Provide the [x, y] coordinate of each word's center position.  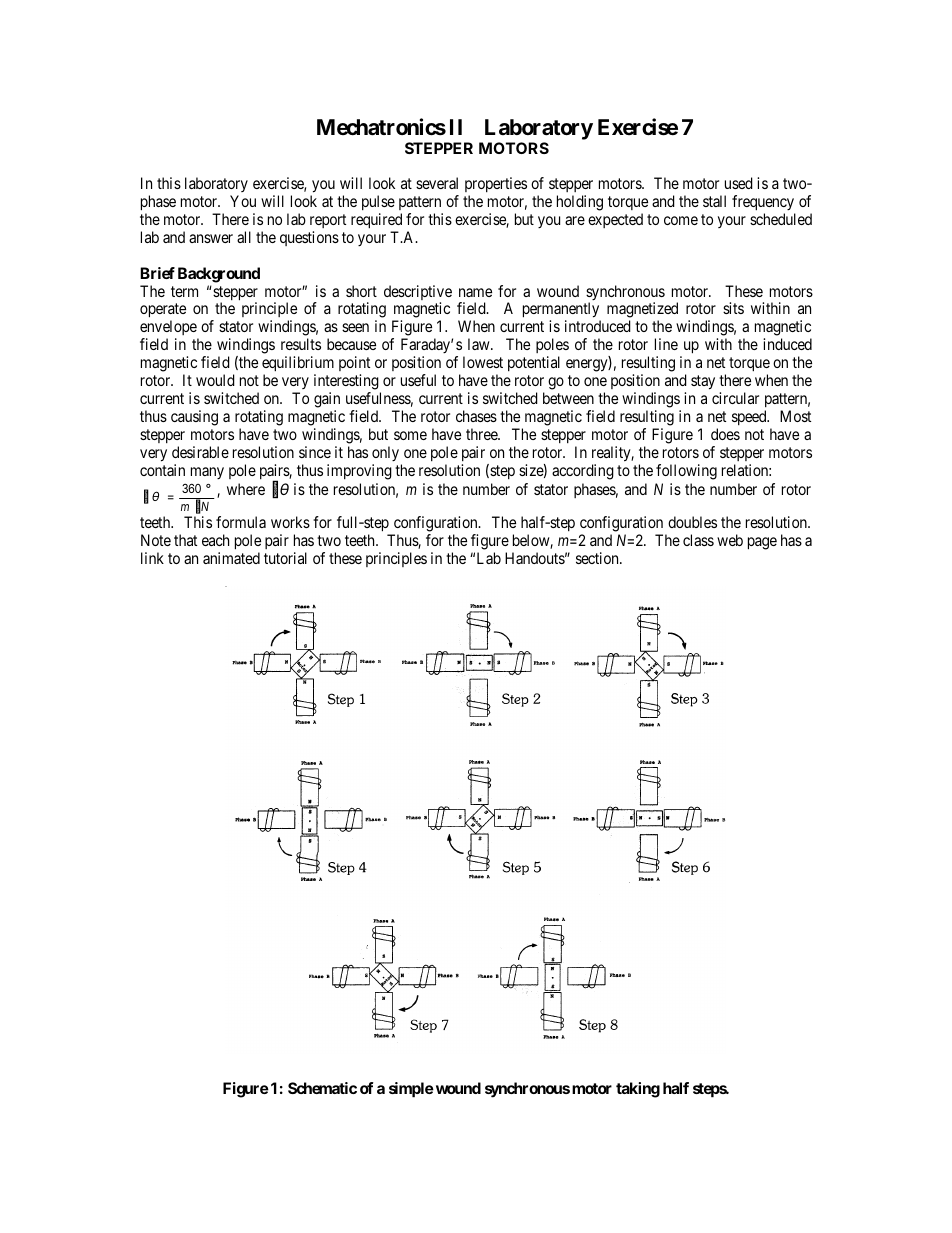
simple [411, 1090]
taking [638, 1090]
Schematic [322, 1088]
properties [496, 186]
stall [714, 201]
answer [211, 238]
